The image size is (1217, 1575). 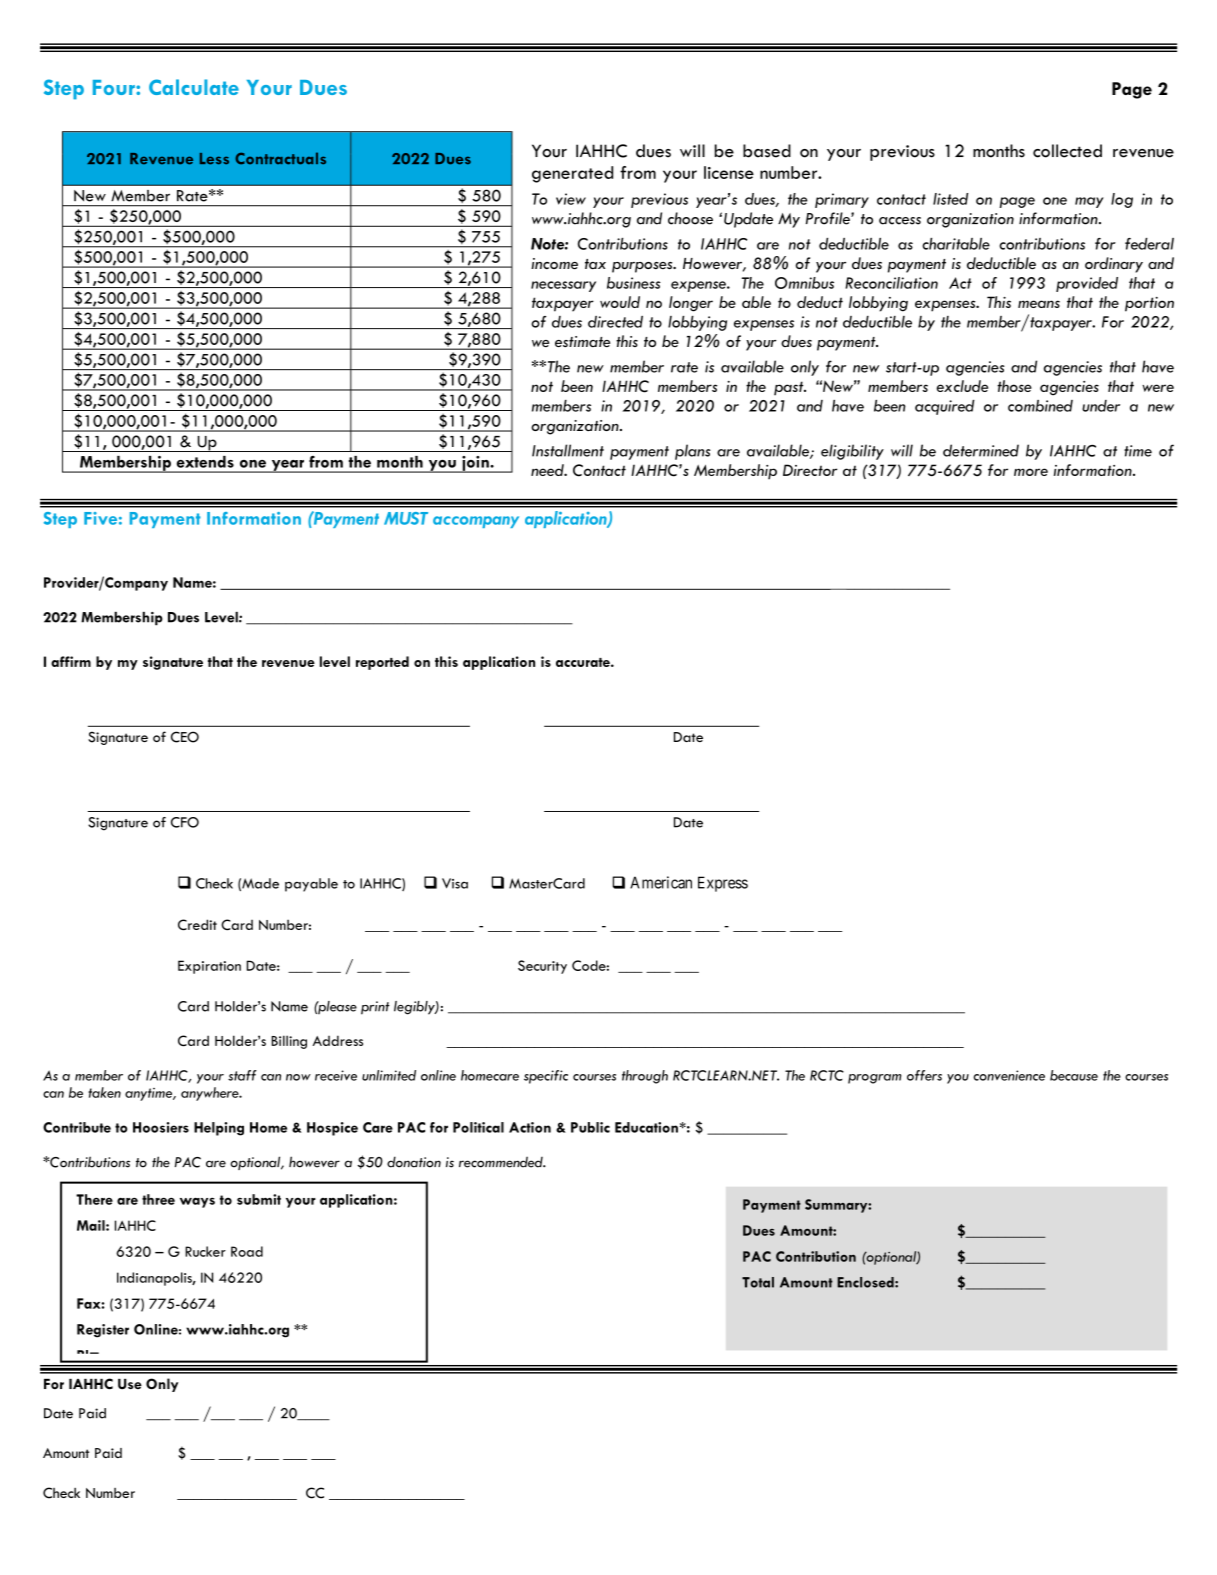 What do you see at coordinates (645, 1077) in the page?
I see `through` at bounding box center [645, 1077].
